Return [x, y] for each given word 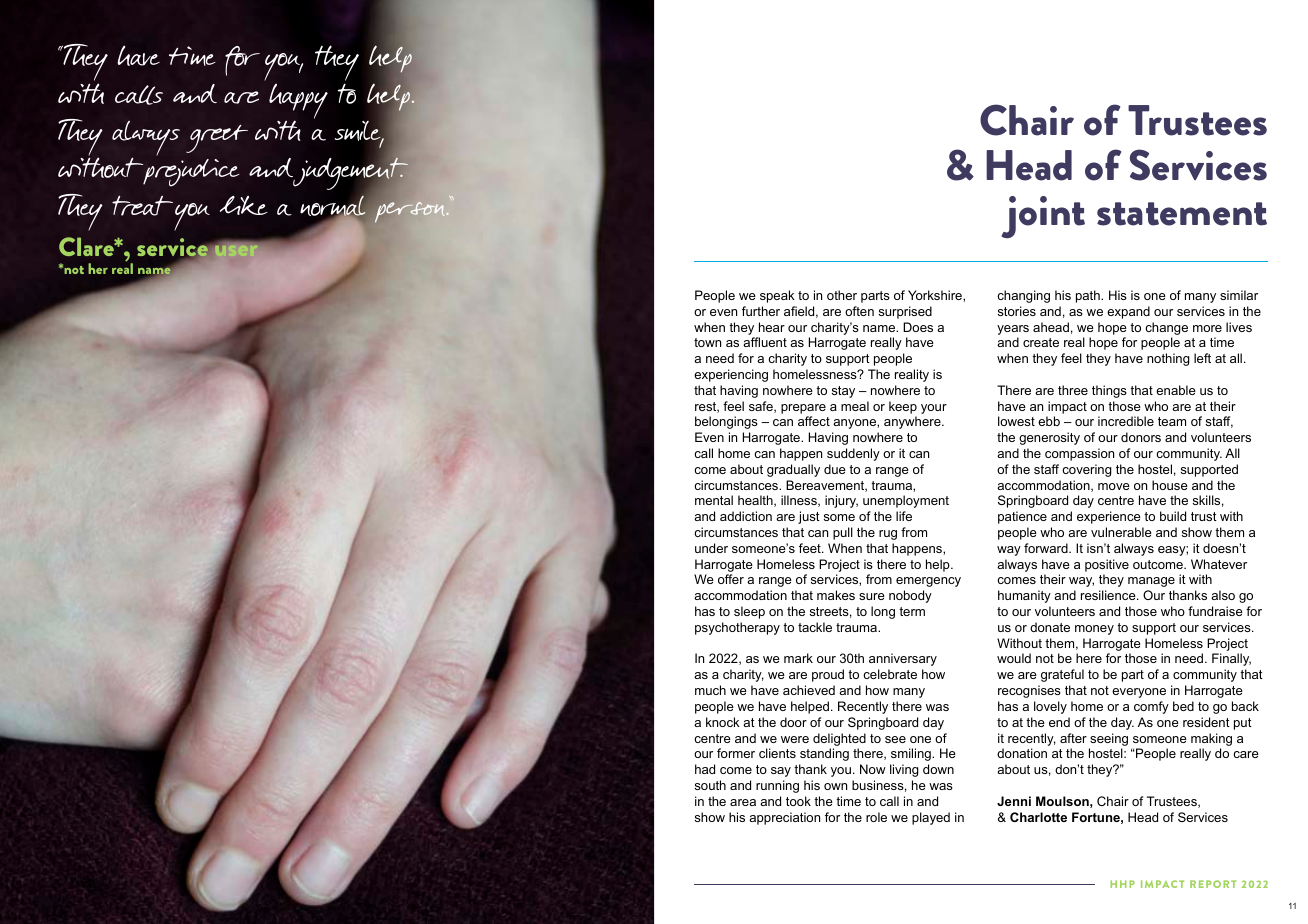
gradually [793, 470]
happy [298, 102]
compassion [1079, 454]
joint [1043, 217]
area [743, 802]
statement [1182, 214]
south [710, 785]
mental [714, 500]
